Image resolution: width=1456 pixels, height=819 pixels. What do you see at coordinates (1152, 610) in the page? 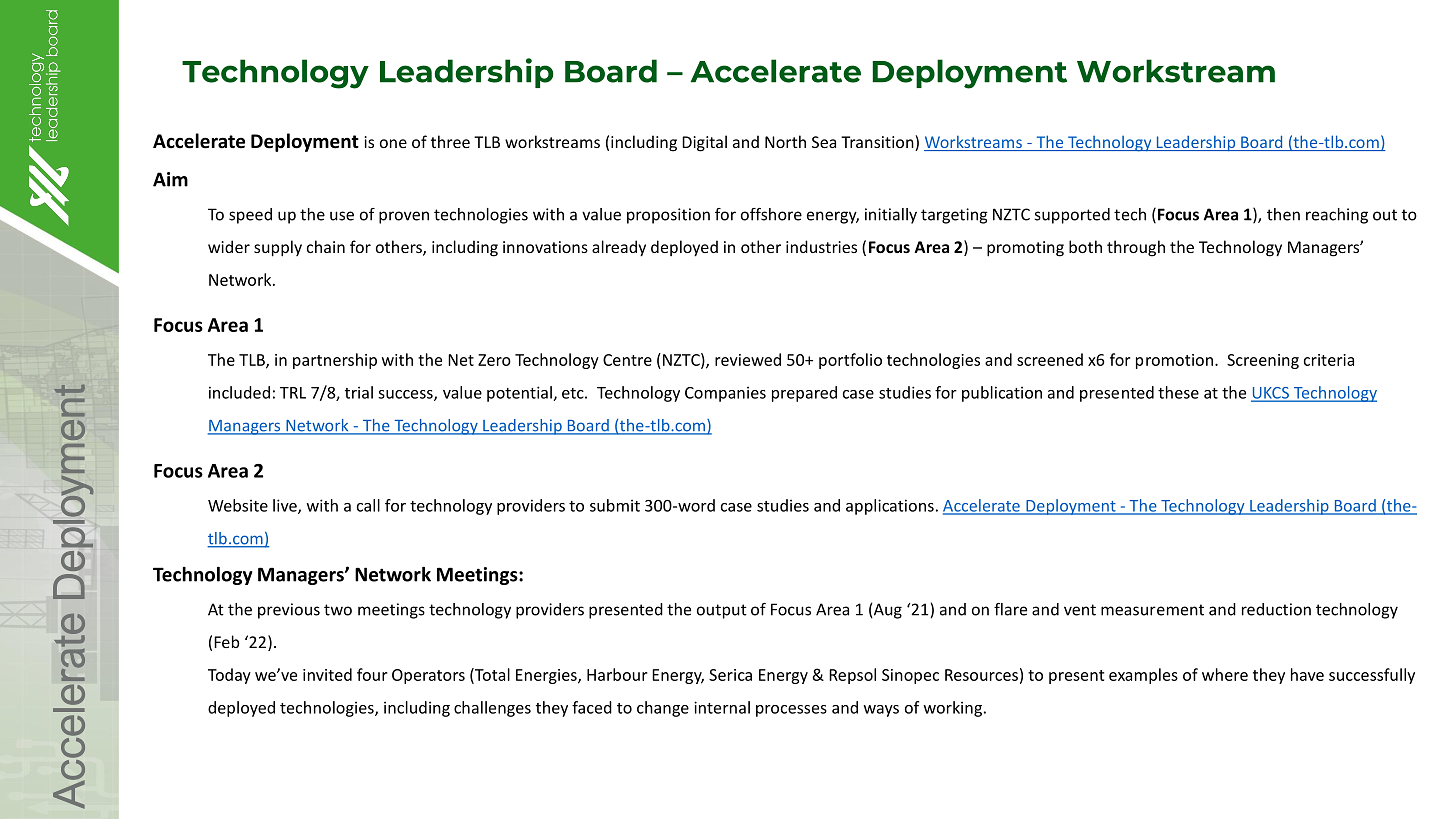
I see `measurement` at bounding box center [1152, 610].
